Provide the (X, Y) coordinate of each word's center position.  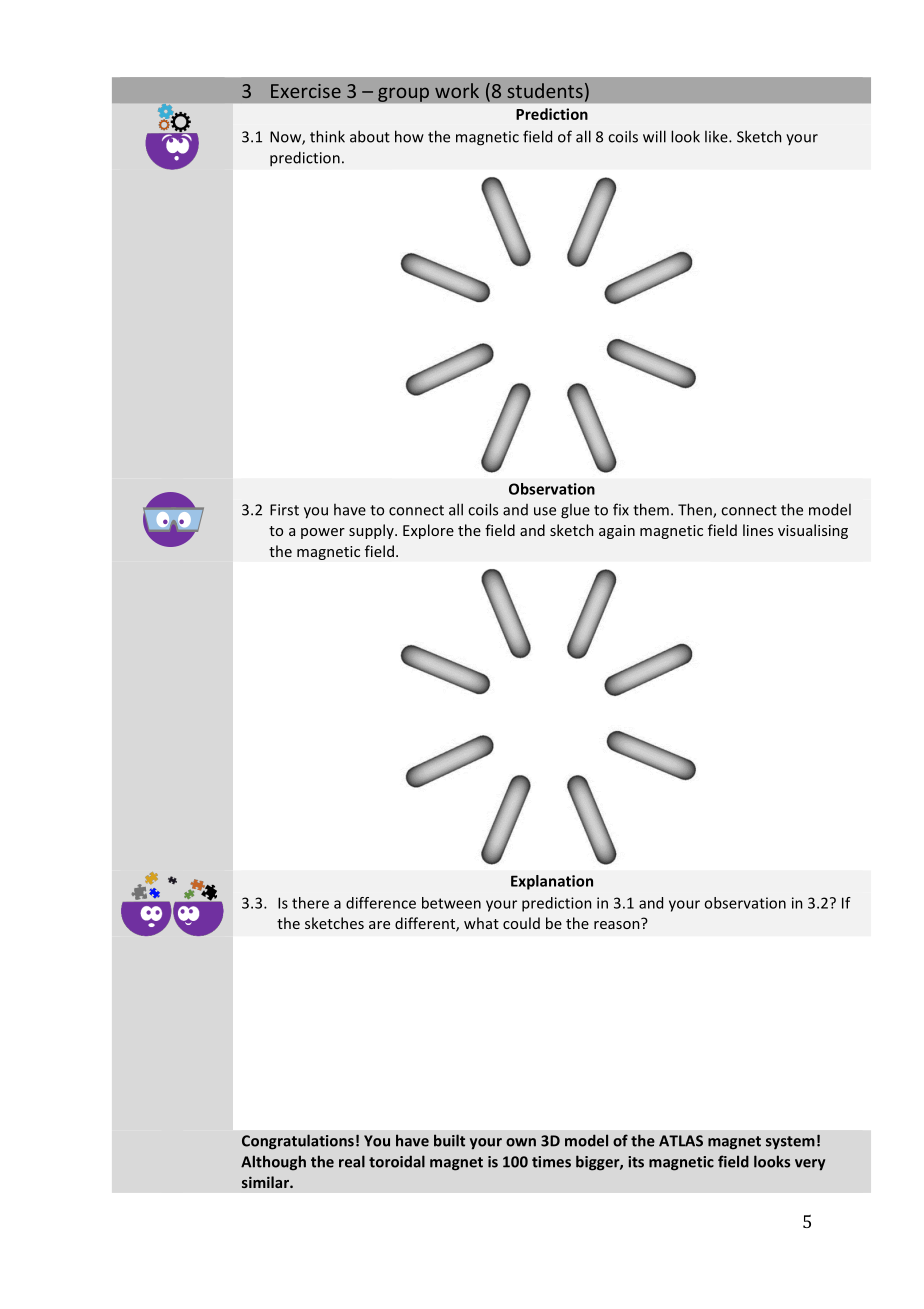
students (545, 90)
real (352, 1161)
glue (575, 511)
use (545, 511)
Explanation (552, 882)
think (327, 136)
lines (758, 530)
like (717, 137)
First (284, 510)
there (310, 903)
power (323, 533)
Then (696, 510)
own (521, 1142)
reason (617, 925)
